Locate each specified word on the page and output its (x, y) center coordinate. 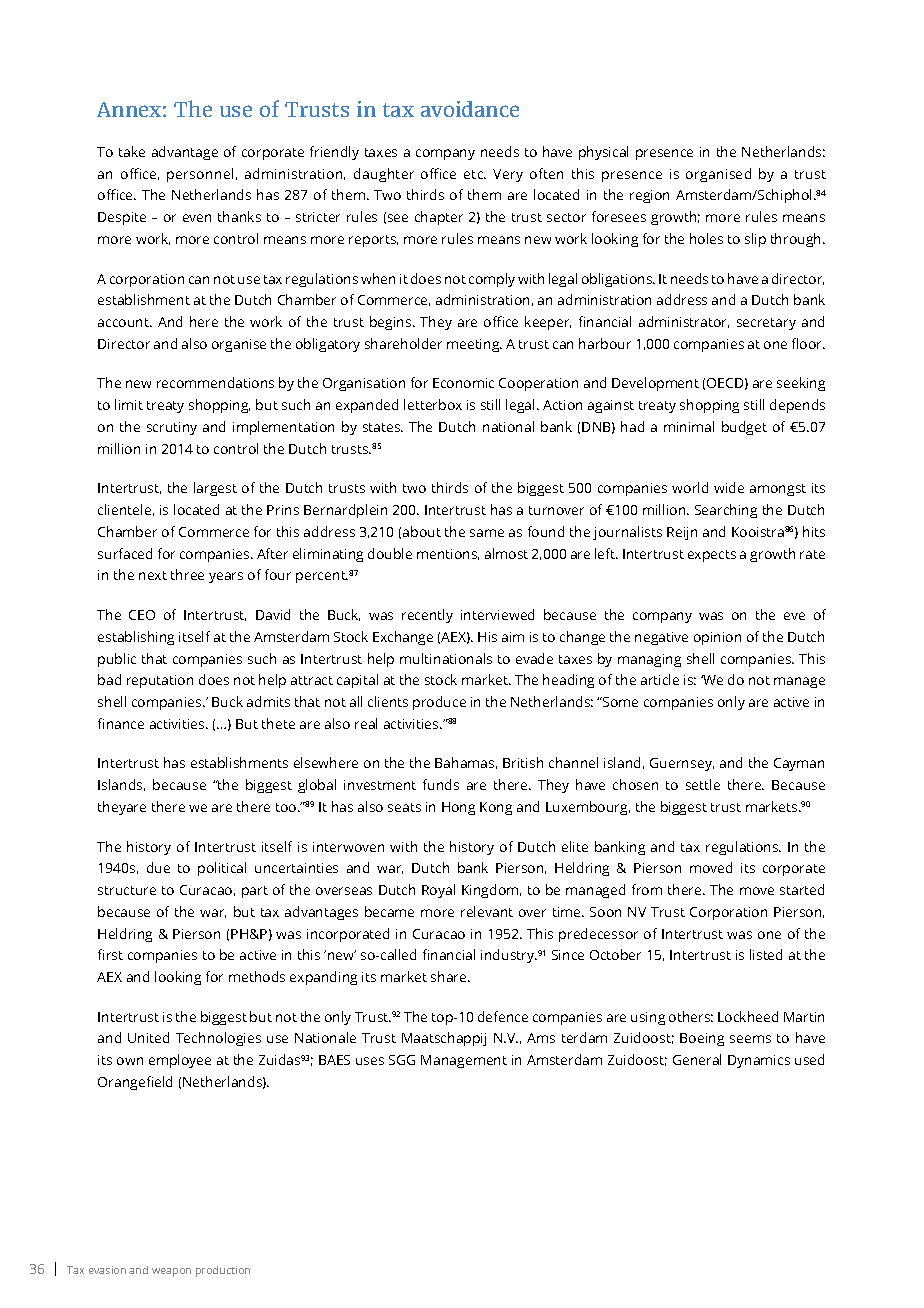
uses (370, 1061)
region (649, 196)
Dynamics (759, 1061)
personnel (200, 175)
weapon (171, 1272)
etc (475, 174)
